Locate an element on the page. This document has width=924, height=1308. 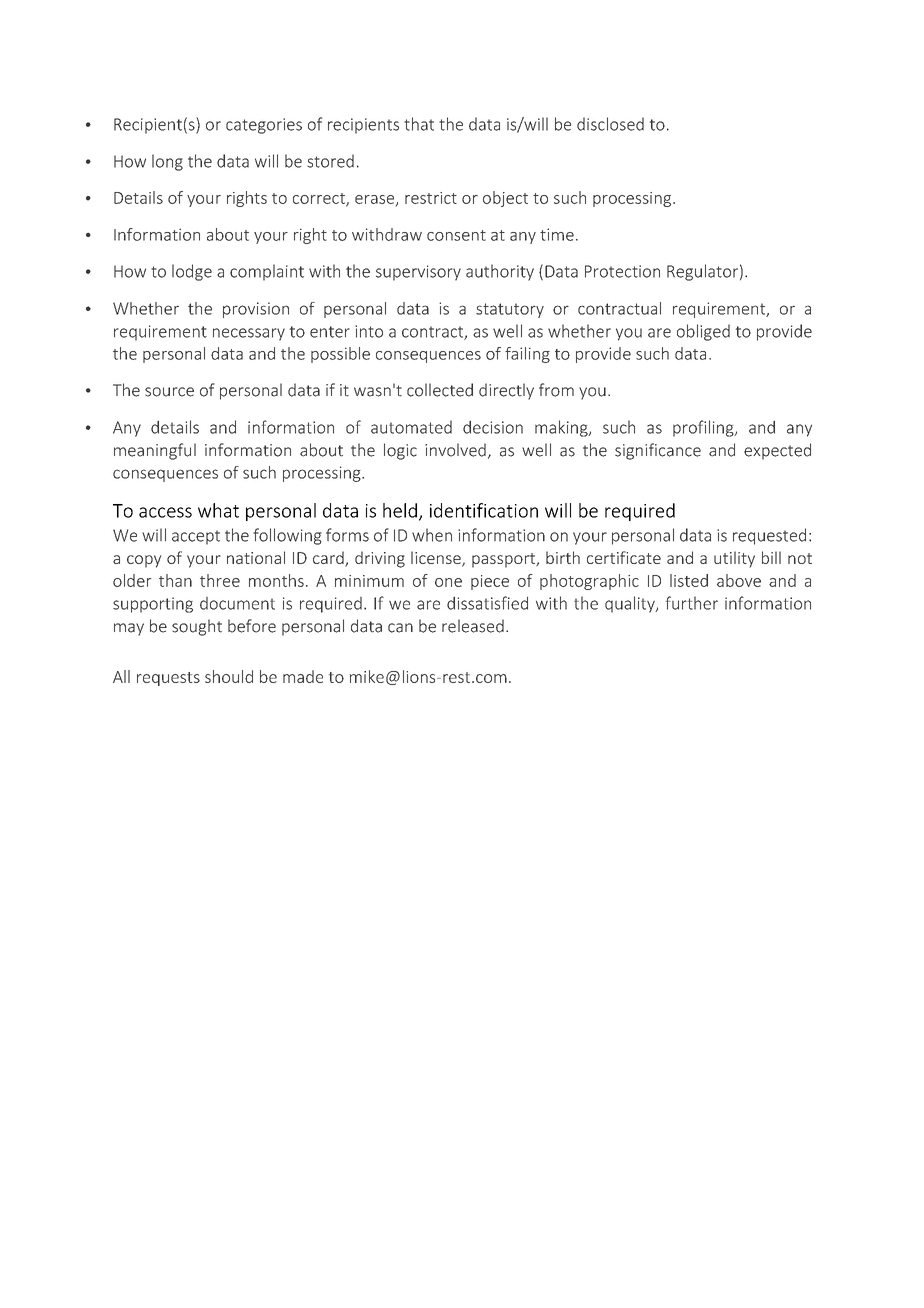
long is located at coordinates (167, 162).
